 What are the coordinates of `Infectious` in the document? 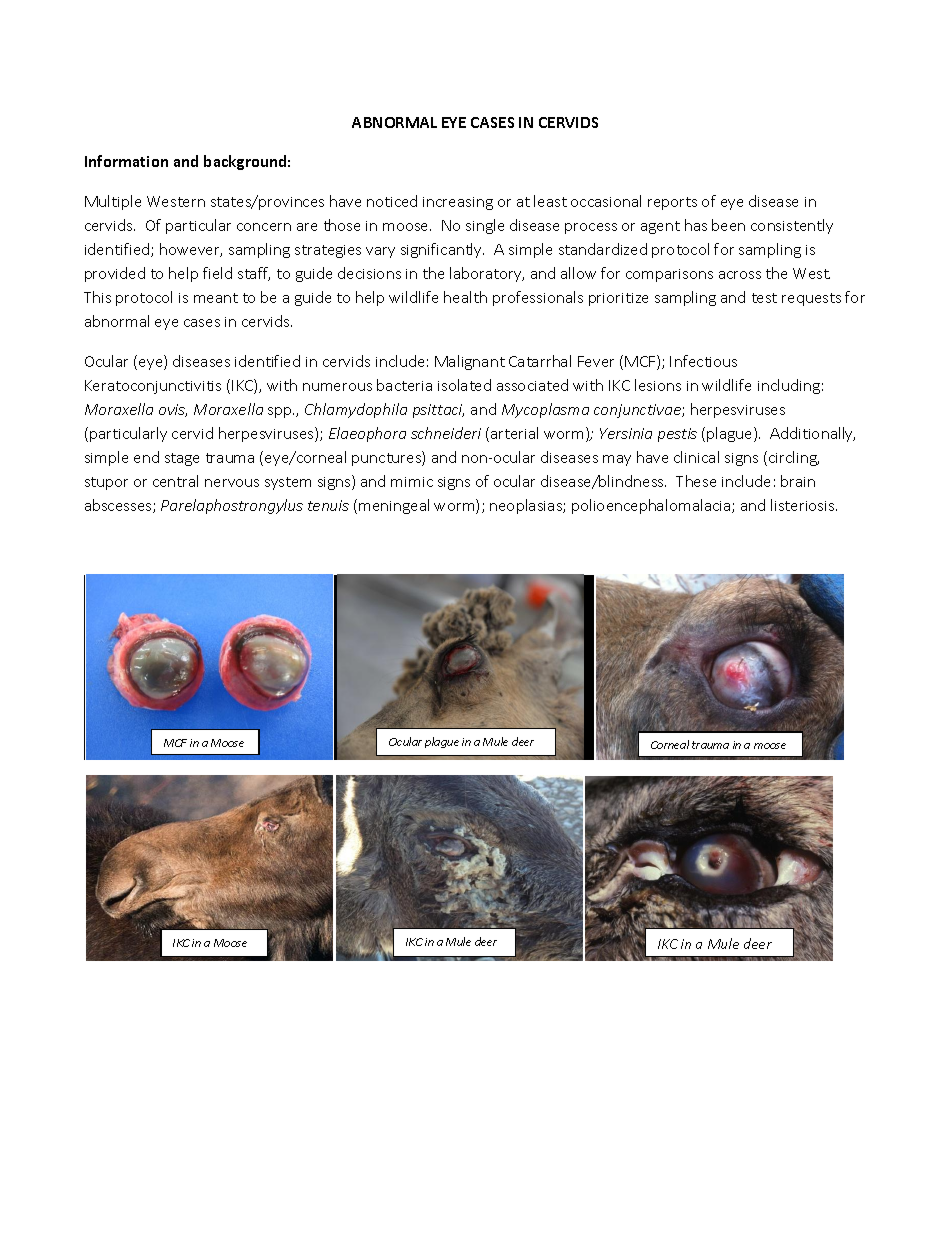 It's located at (703, 361).
